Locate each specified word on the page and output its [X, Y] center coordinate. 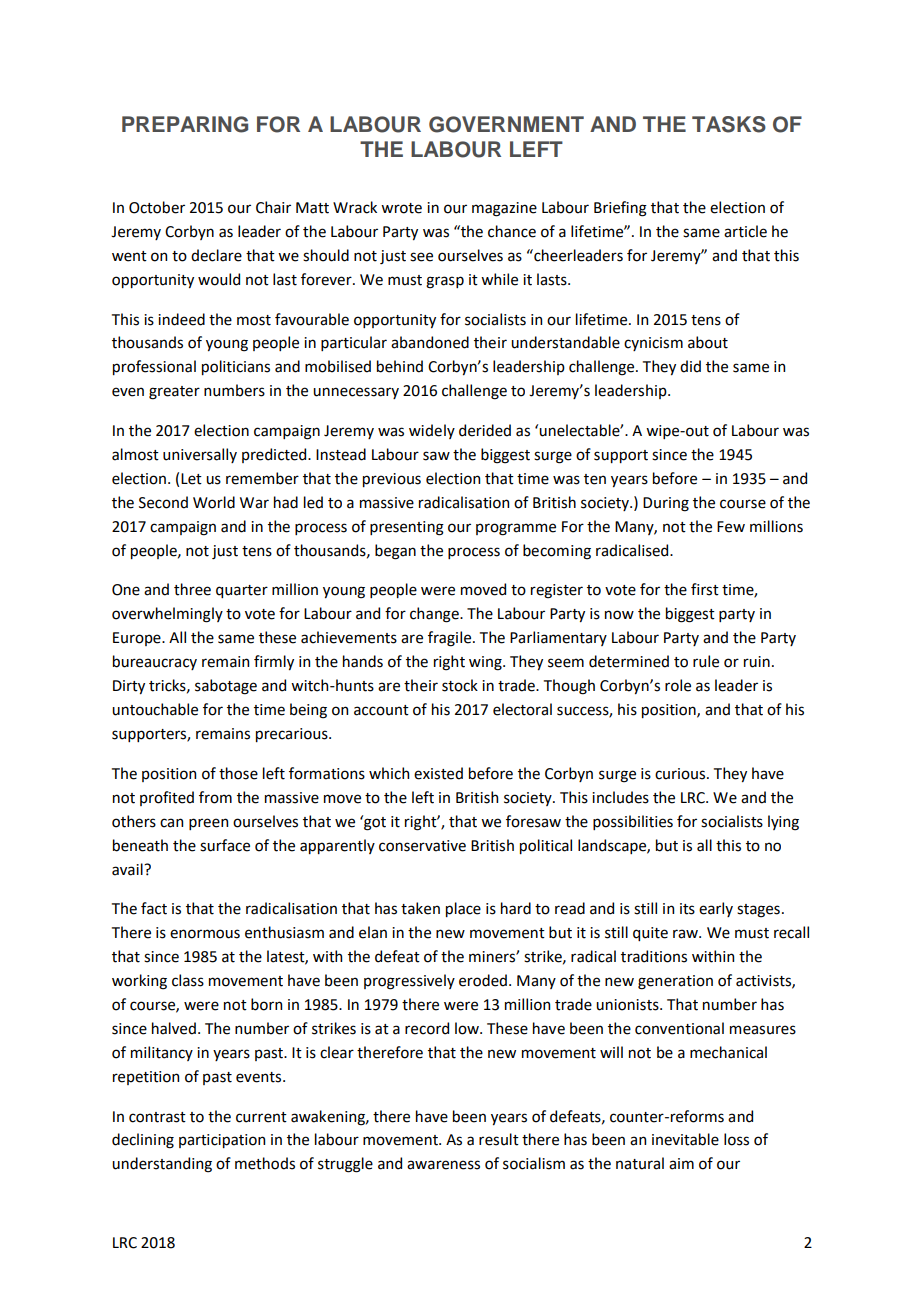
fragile [451, 639]
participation [222, 1141]
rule [706, 661]
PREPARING [185, 124]
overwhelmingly [167, 615]
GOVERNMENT [506, 124]
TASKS [729, 124]
